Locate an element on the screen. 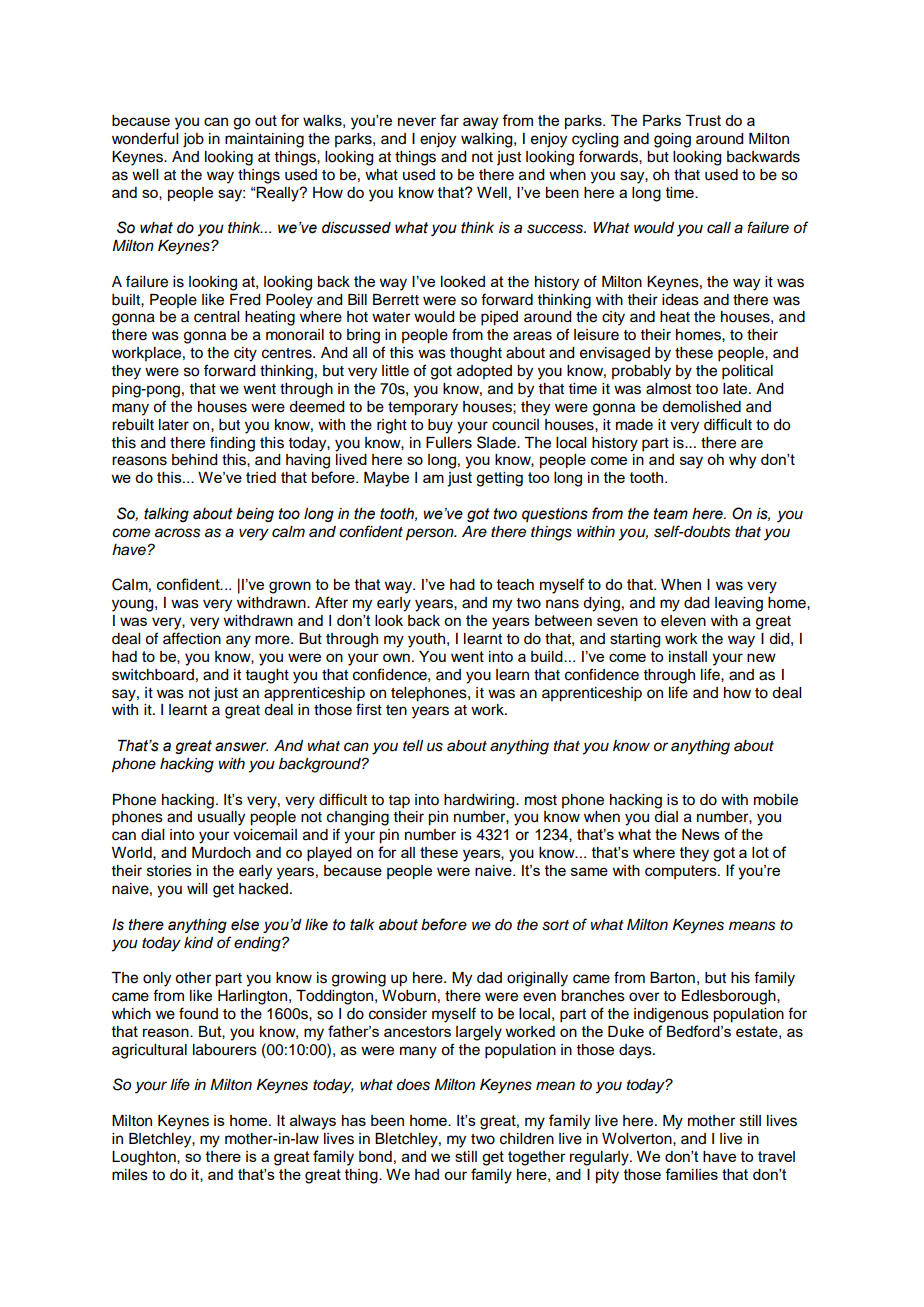 The image size is (924, 1307). children is located at coordinates (527, 1139).
